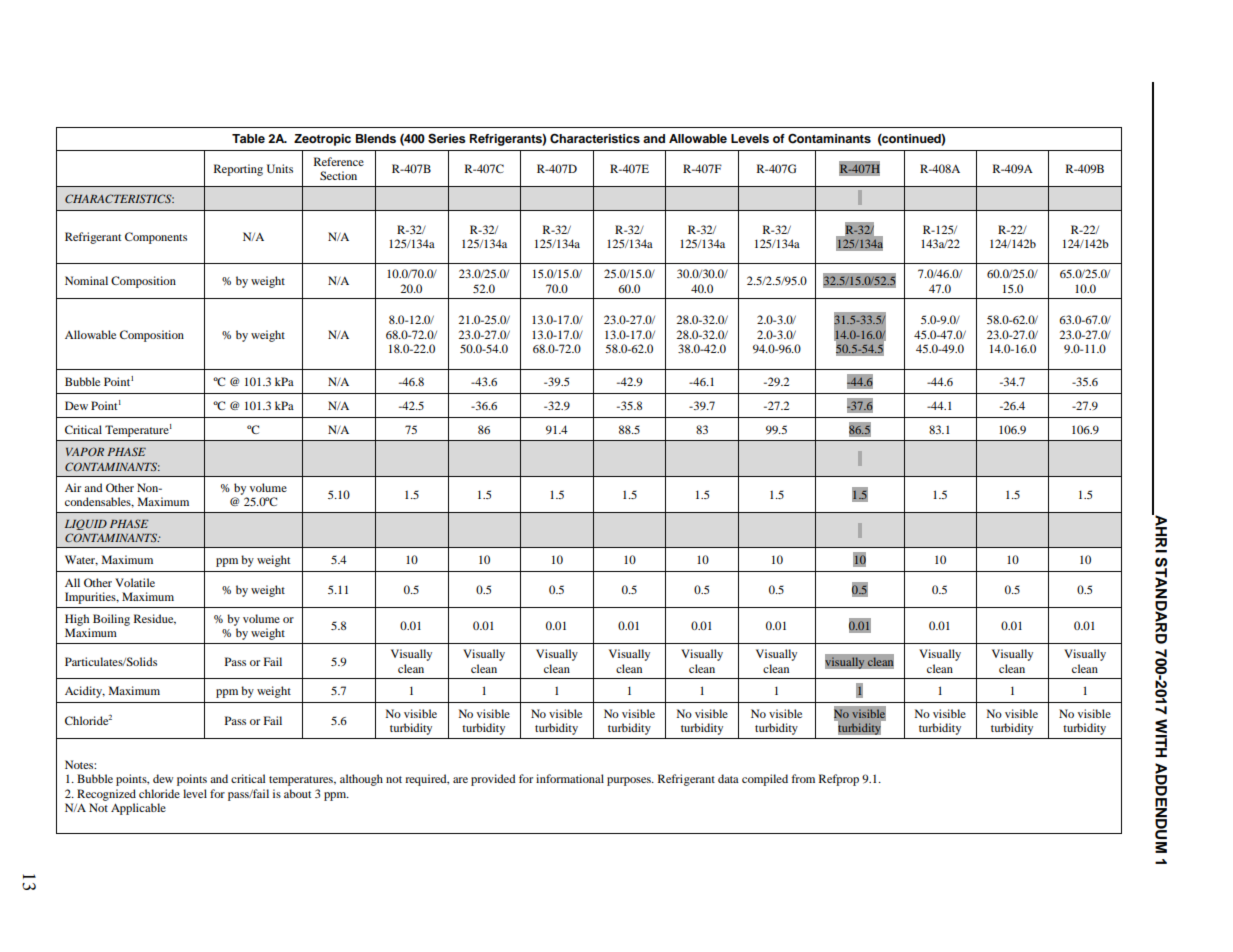 This image has width=1233, height=952. What do you see at coordinates (376, 138) in the image?
I see `Blends` at bounding box center [376, 138].
